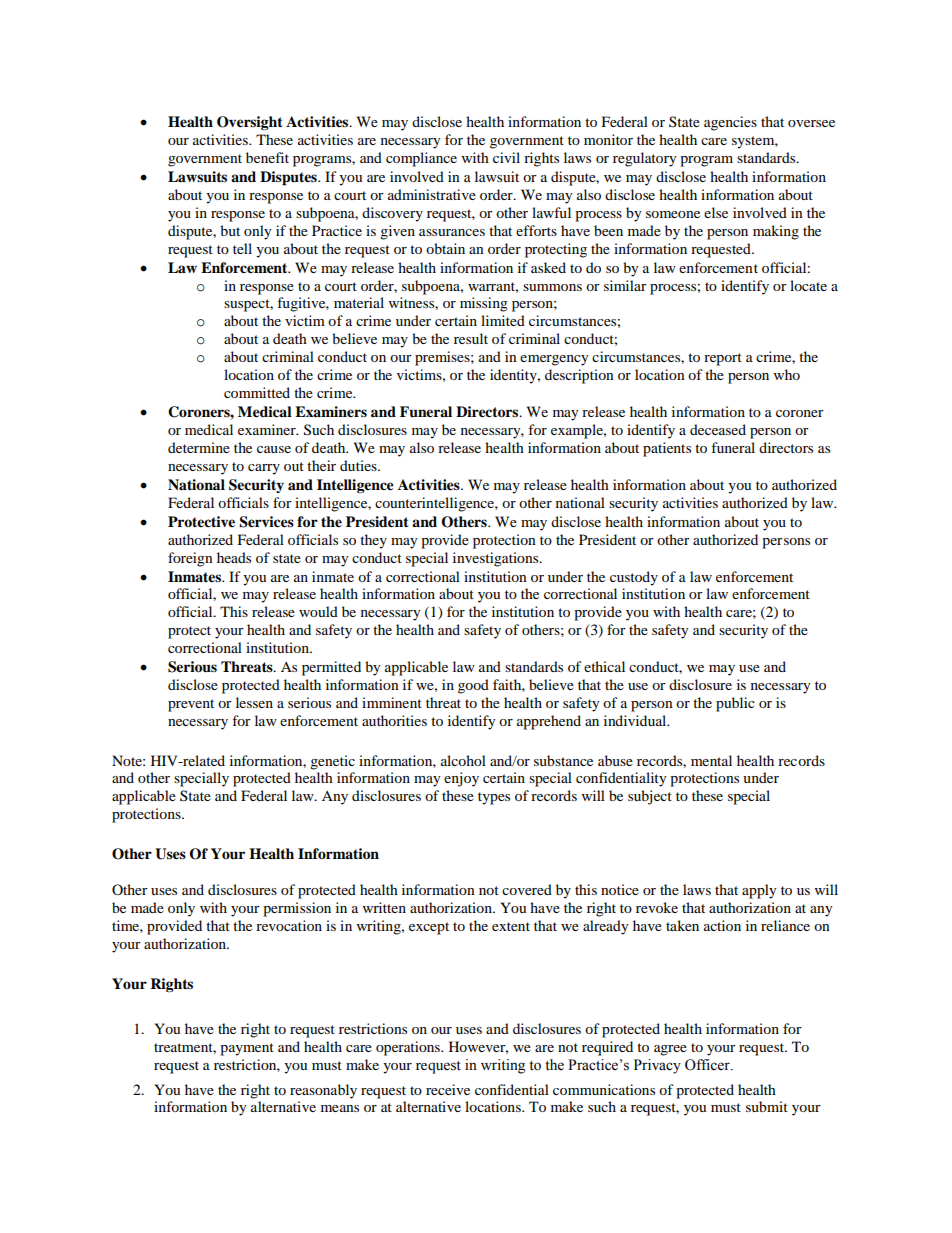 The width and height of the page is (952, 1233). I want to click on would, so click(318, 611).
